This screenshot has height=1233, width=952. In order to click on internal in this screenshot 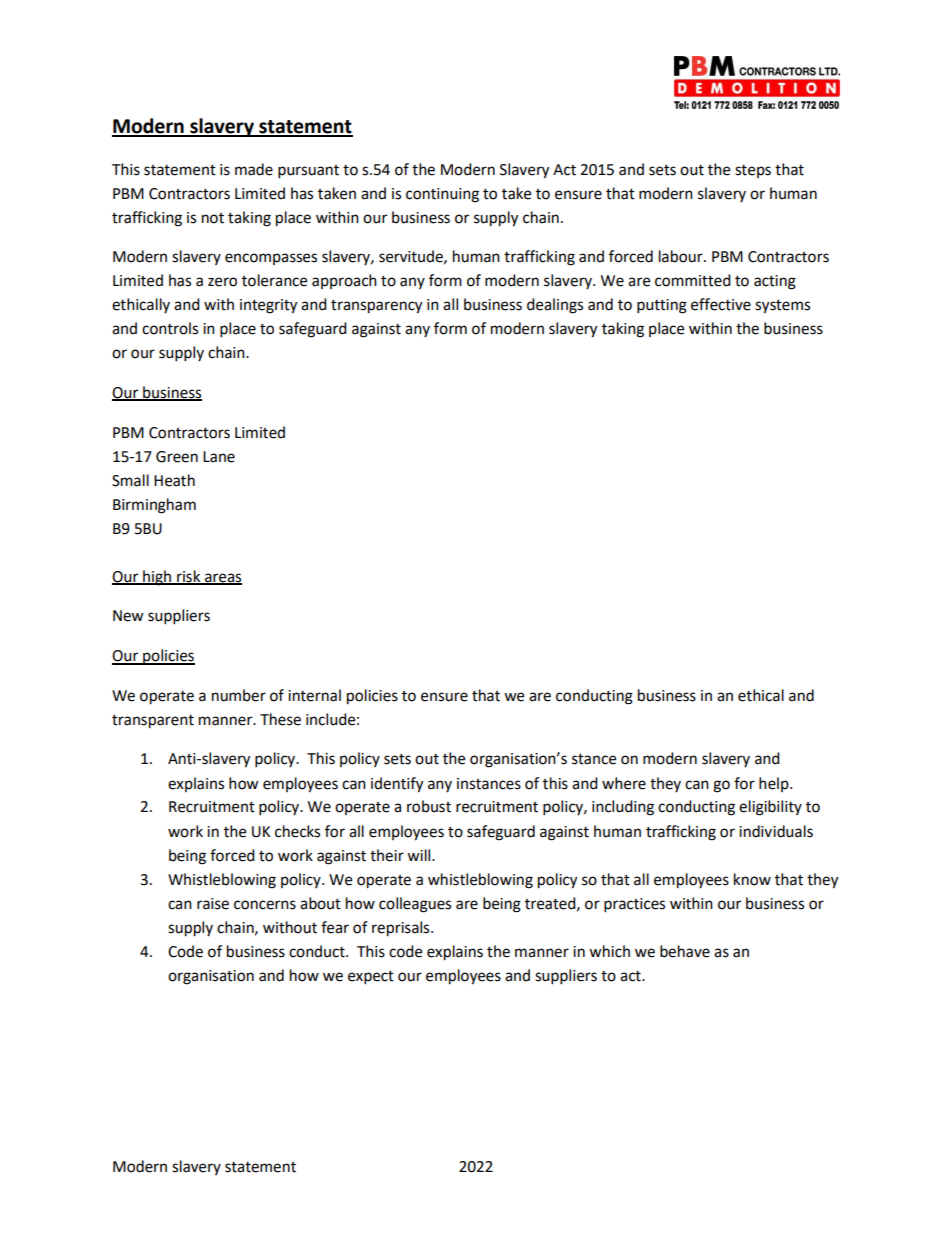, I will do `click(314, 695)`.
